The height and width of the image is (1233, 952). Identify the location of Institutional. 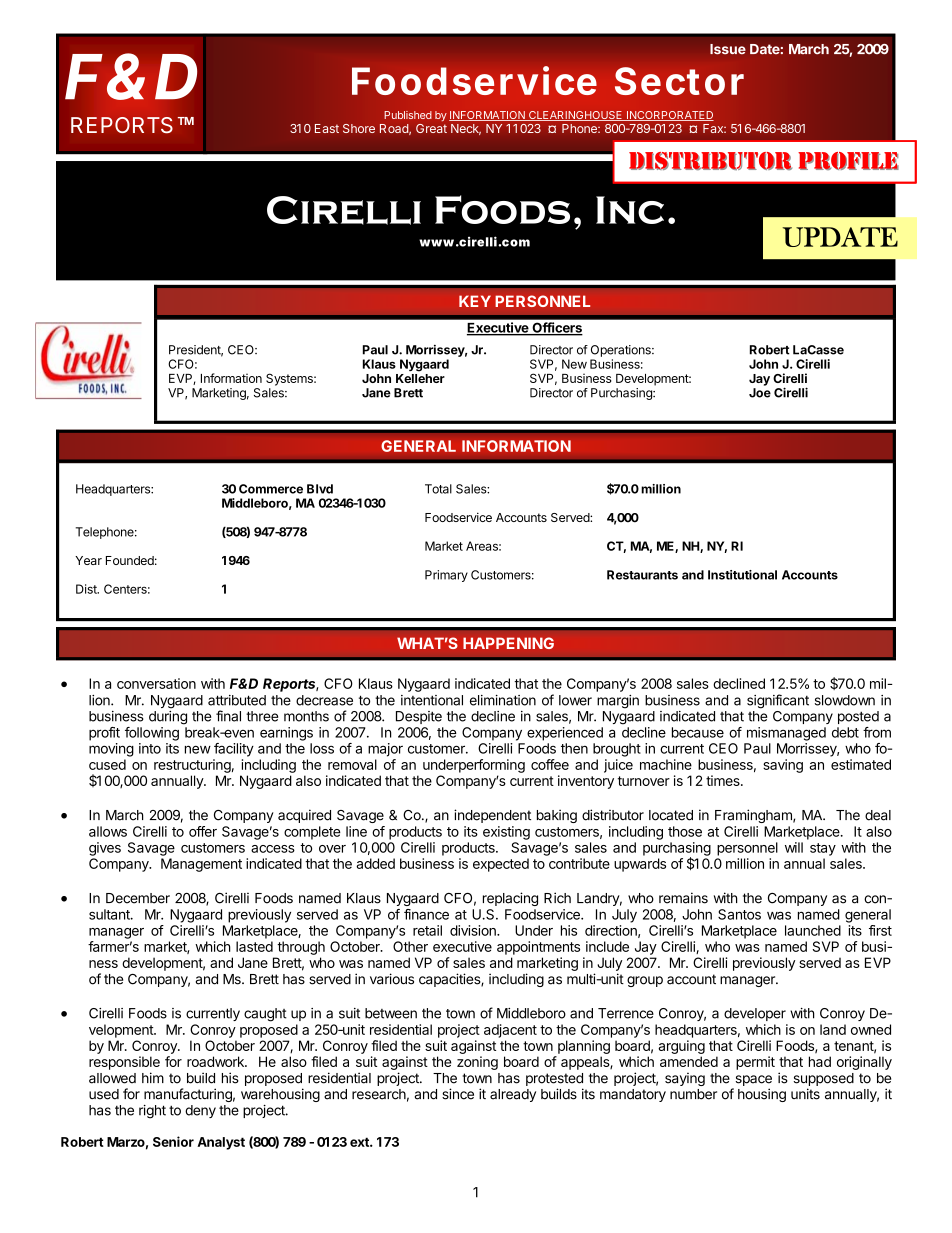
(742, 575).
